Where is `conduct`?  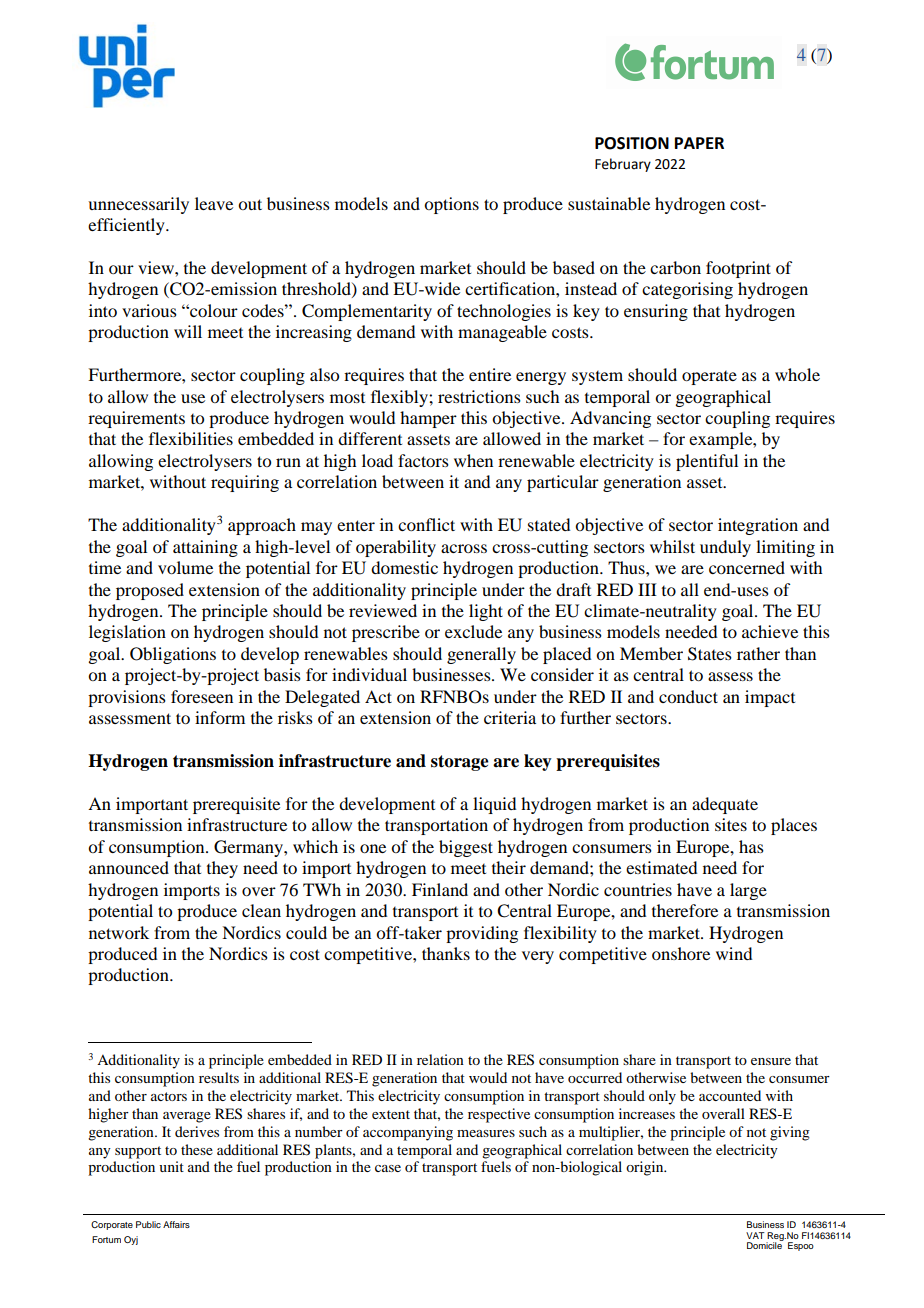 conduct is located at coordinates (688, 696).
